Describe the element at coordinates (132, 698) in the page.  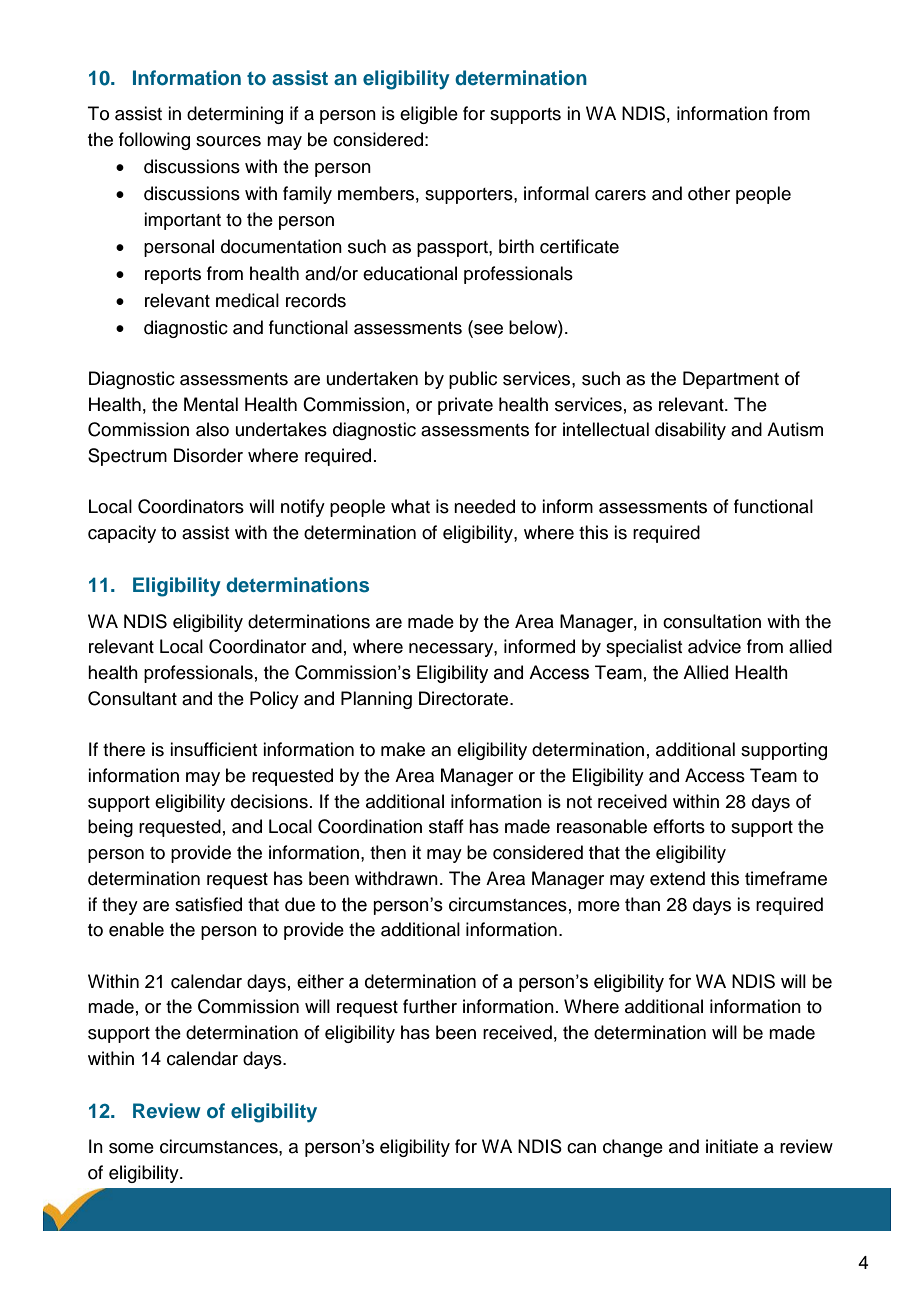
I see `Consultant` at that location.
